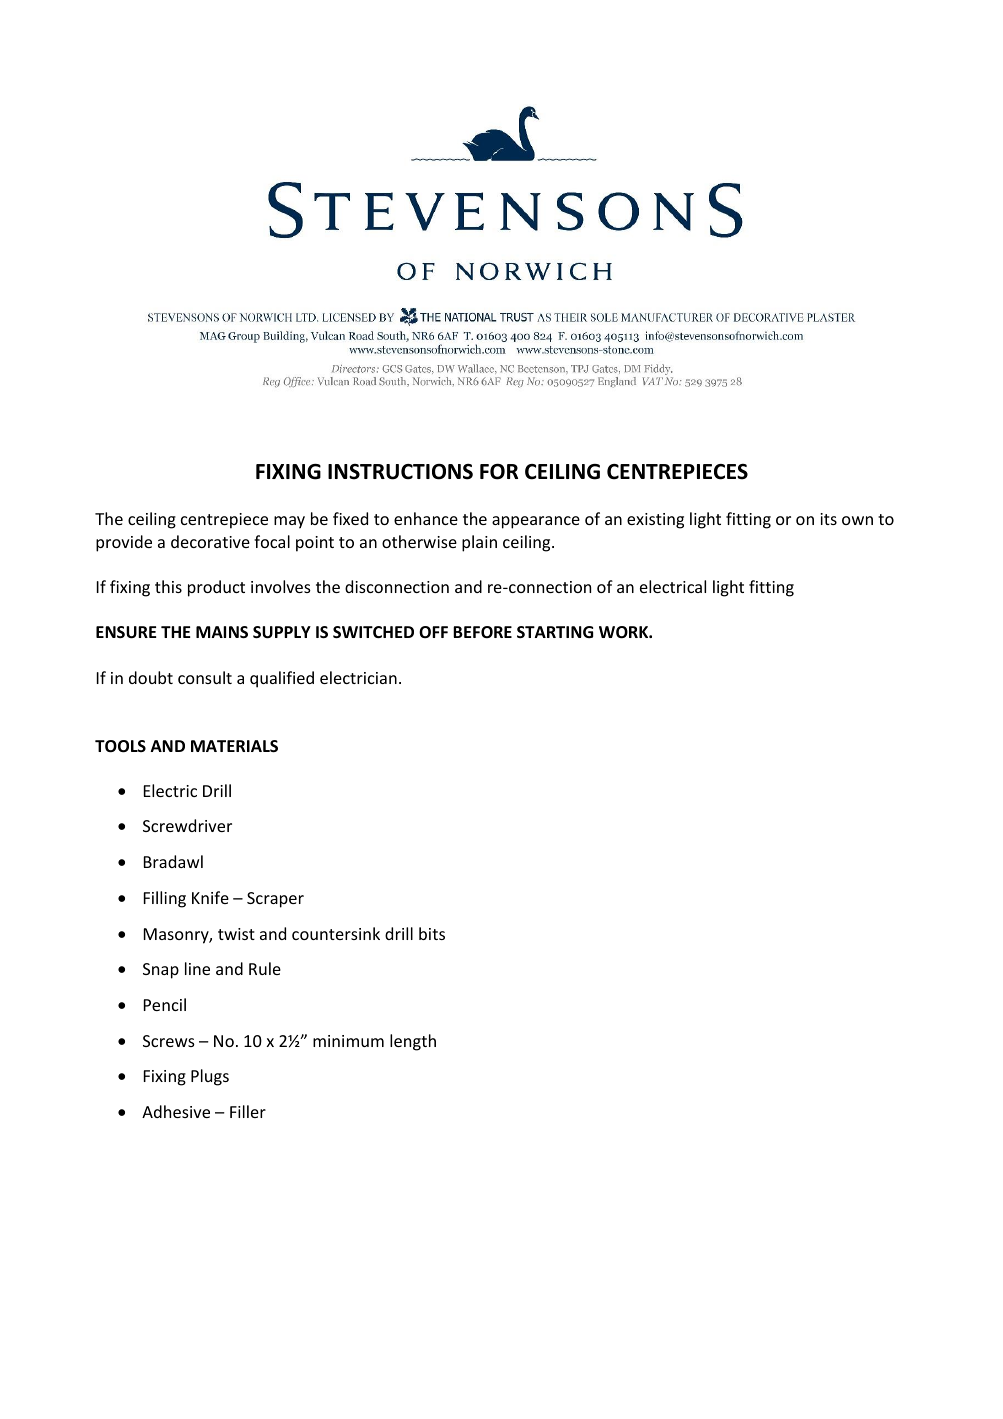  What do you see at coordinates (187, 825) in the image?
I see `Screwdriver` at bounding box center [187, 825].
